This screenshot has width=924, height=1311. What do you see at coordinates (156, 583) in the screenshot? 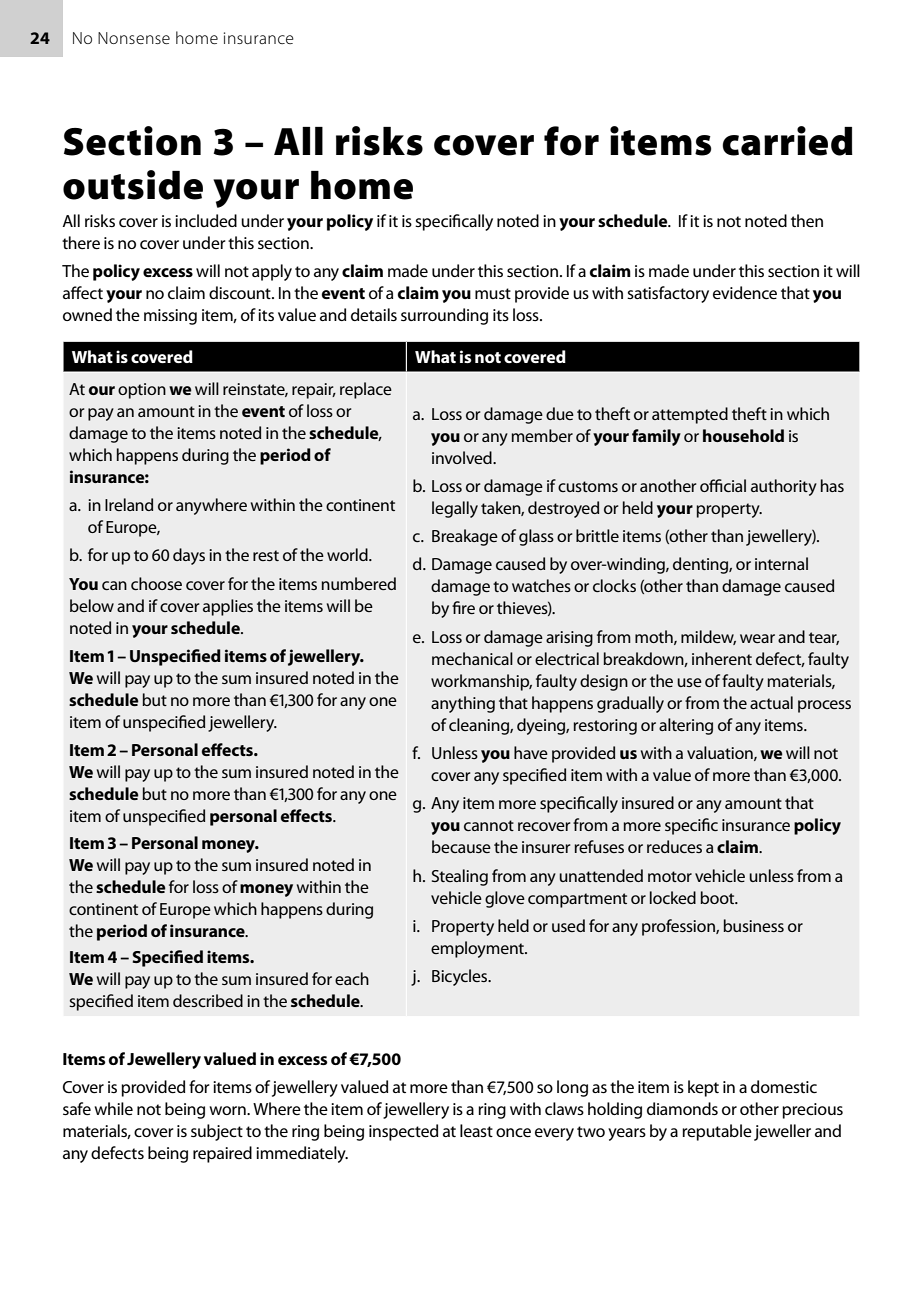
I see `choose` at bounding box center [156, 583].
